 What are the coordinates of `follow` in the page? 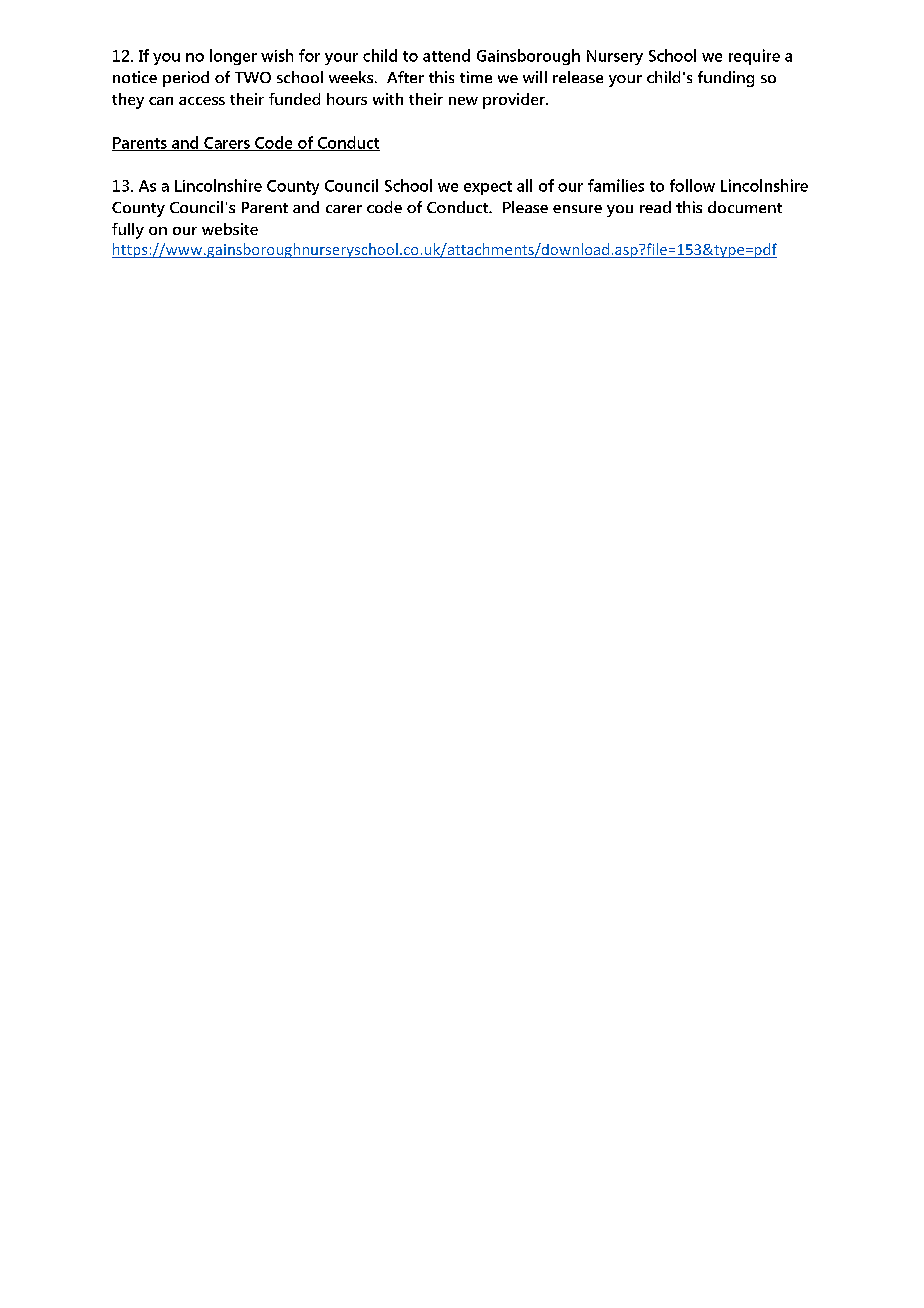 It's located at (692, 185).
